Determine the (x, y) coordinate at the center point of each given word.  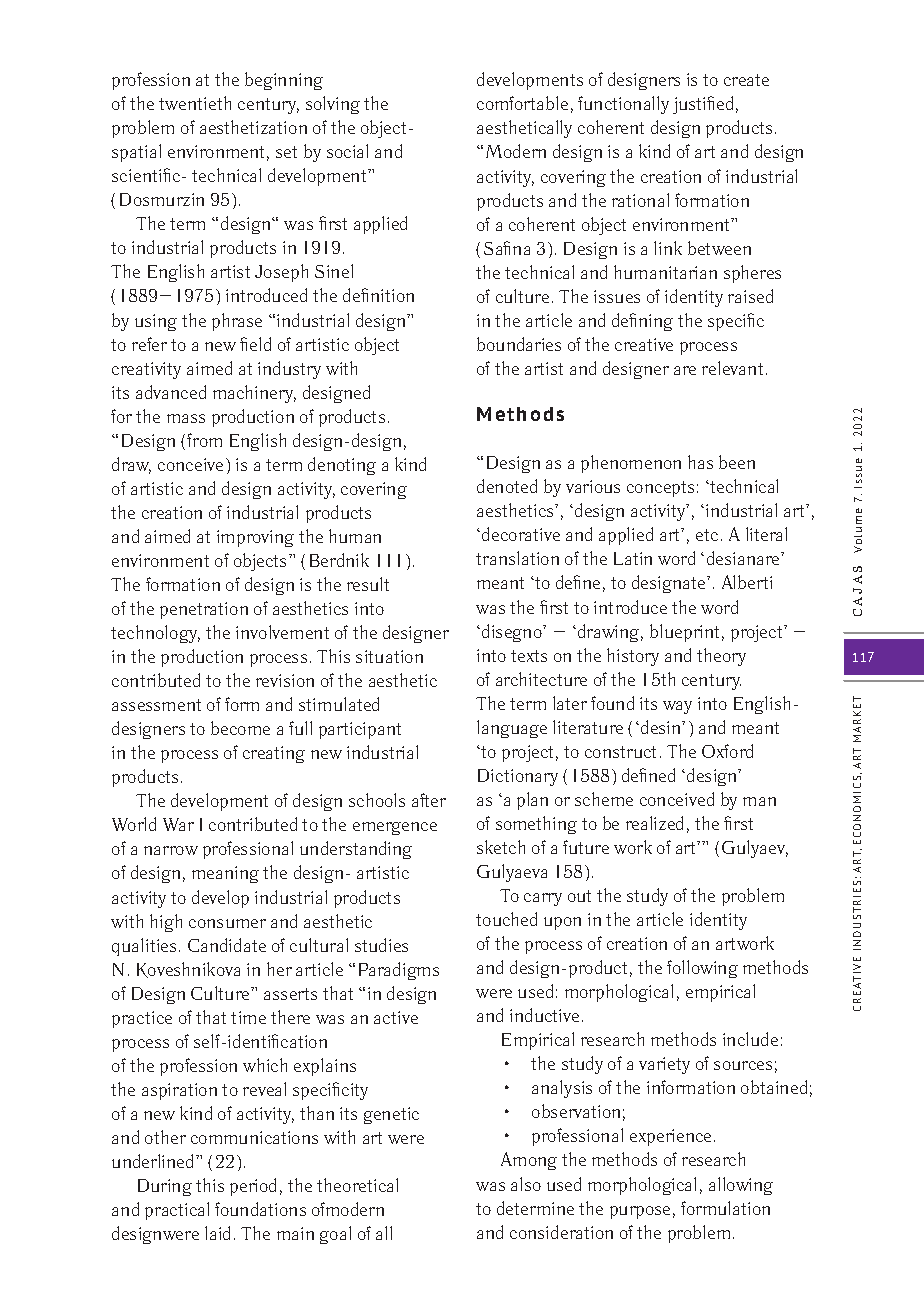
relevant (732, 368)
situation (389, 656)
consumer (227, 923)
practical (177, 1211)
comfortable (522, 103)
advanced (171, 392)
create (746, 80)
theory (721, 657)
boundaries (519, 344)
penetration (204, 610)
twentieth (195, 103)
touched (506, 919)
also (526, 1184)
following (702, 969)
